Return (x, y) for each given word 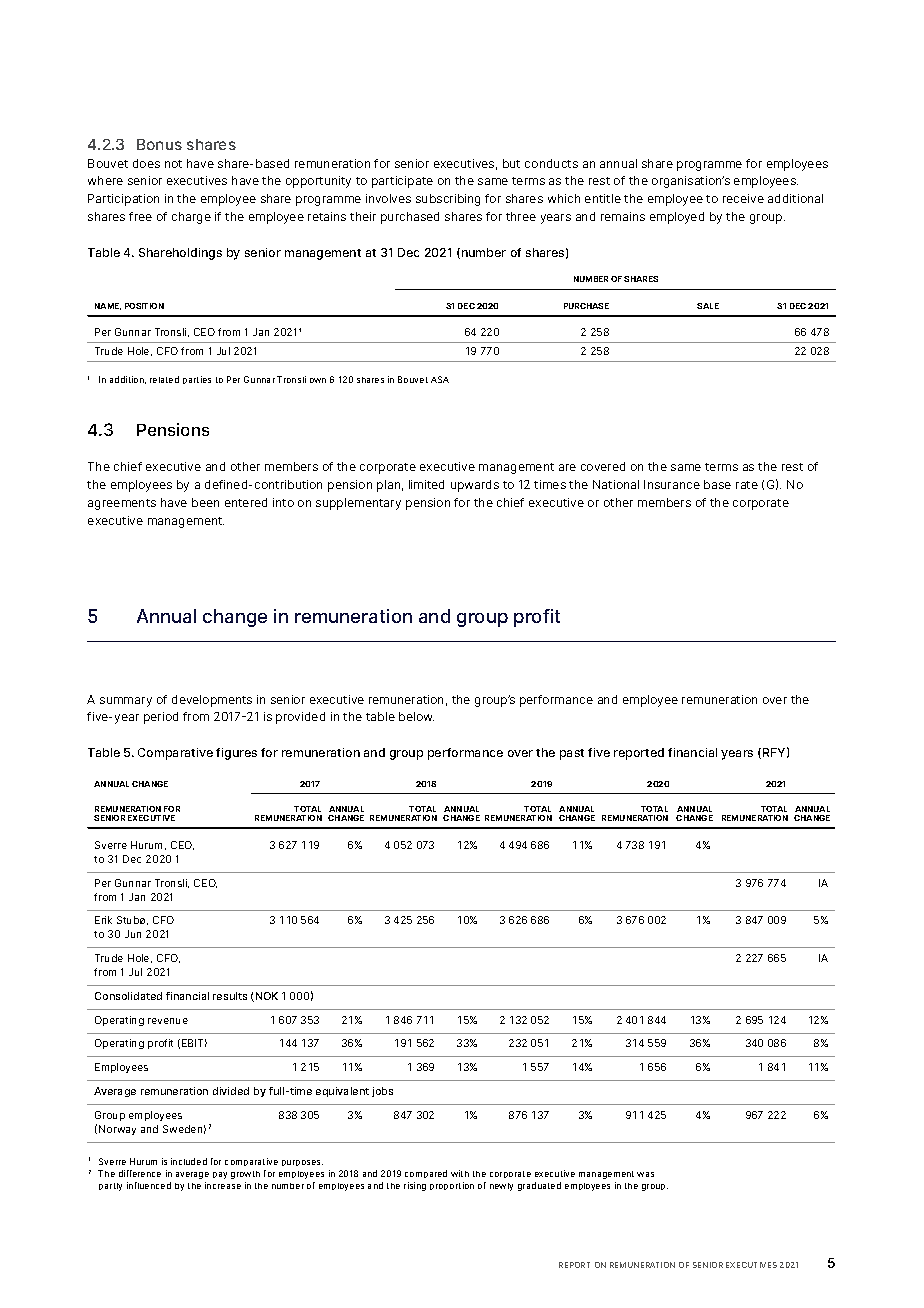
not (173, 164)
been (205, 502)
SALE (708, 306)
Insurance (672, 484)
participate (402, 182)
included (189, 1161)
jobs (382, 1092)
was (645, 1174)
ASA (440, 379)
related (164, 379)
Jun (133, 934)
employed (677, 218)
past (572, 754)
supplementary (358, 504)
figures (236, 754)
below (416, 716)
